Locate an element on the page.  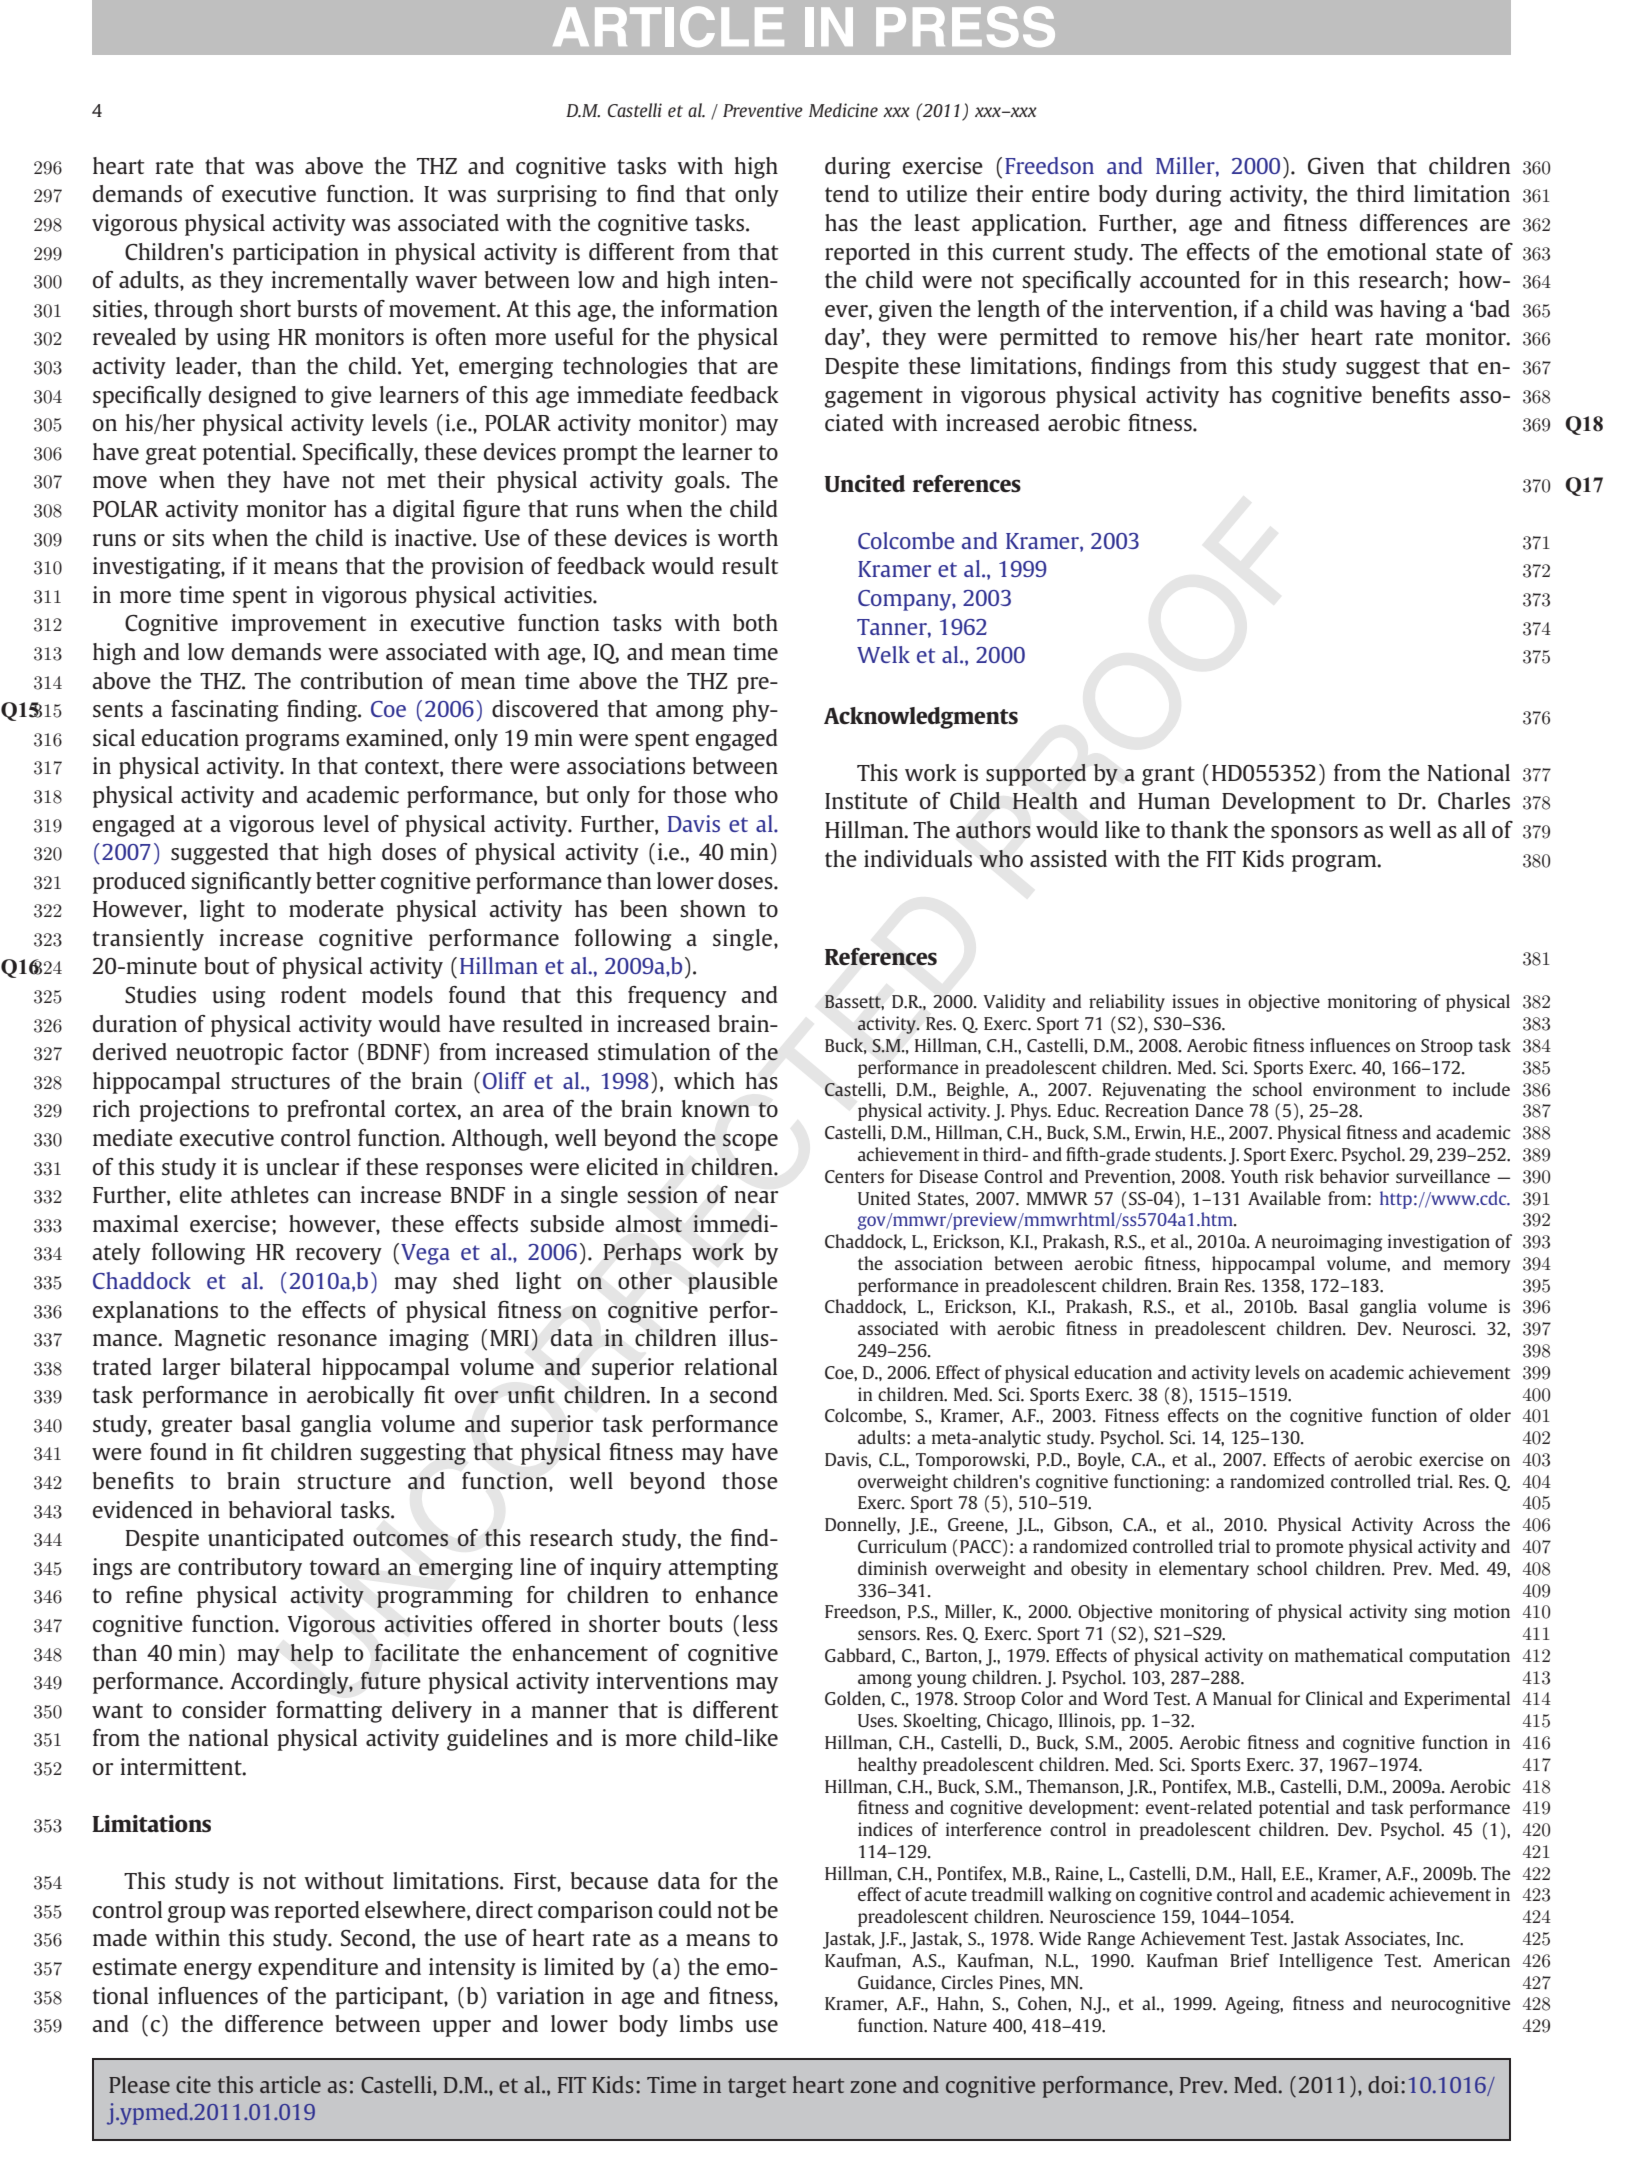
grant is located at coordinates (1168, 776).
